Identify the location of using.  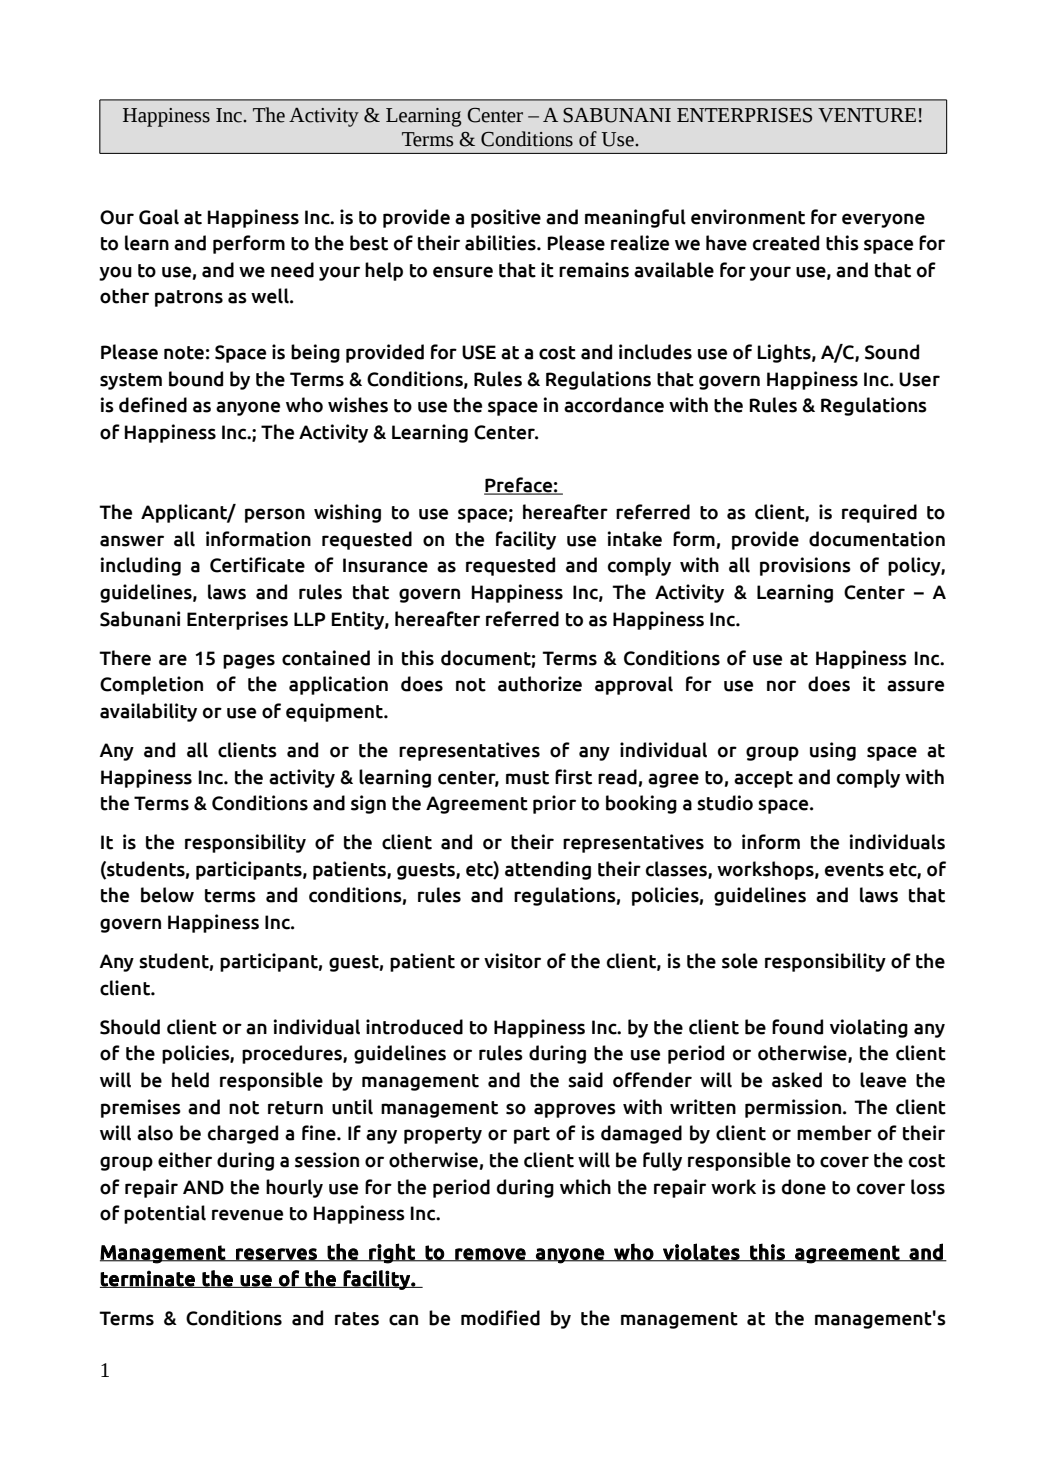
(833, 751).
